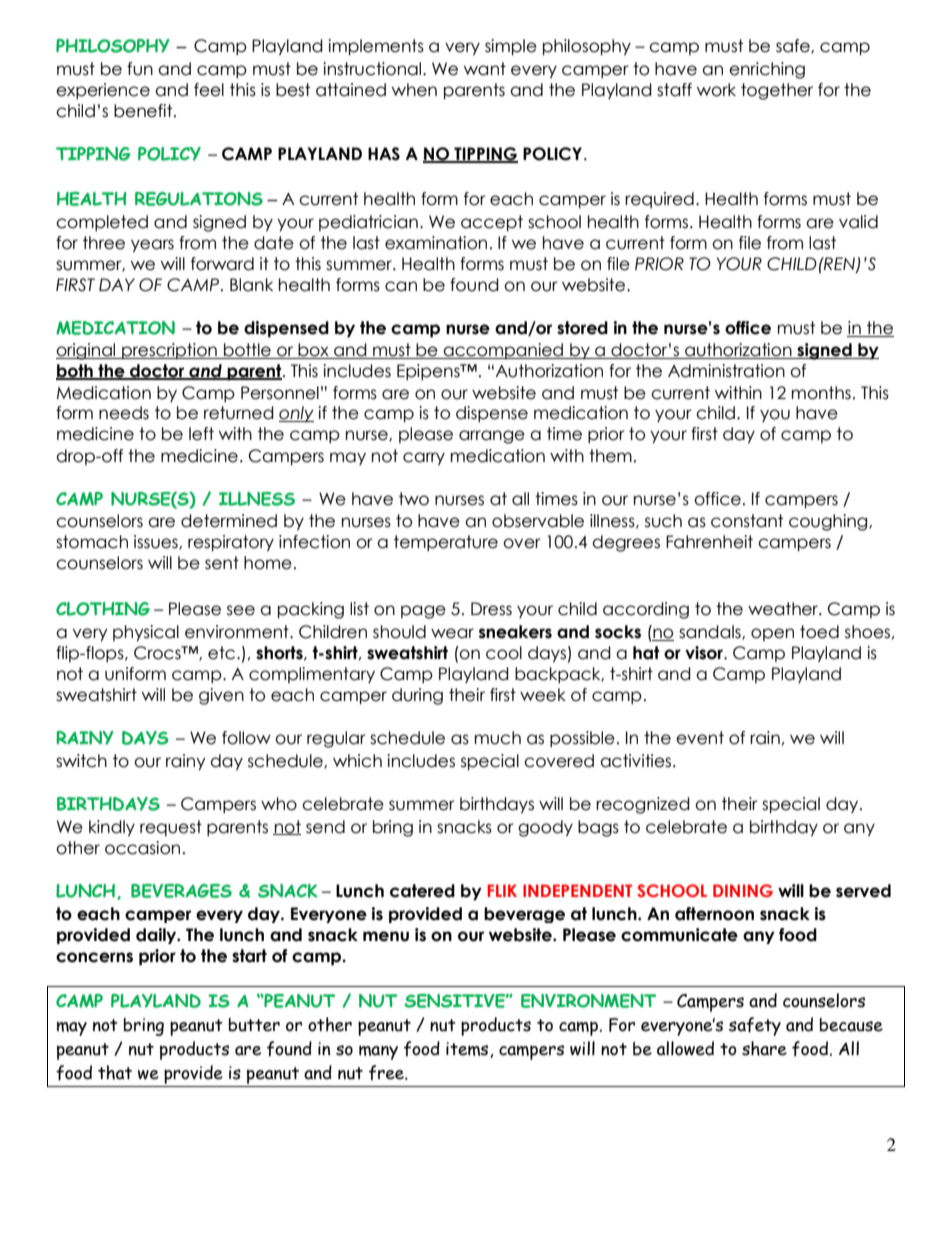 The image size is (952, 1233). Describe the element at coordinates (767, 70) in the document. I see `enriching` at that location.
